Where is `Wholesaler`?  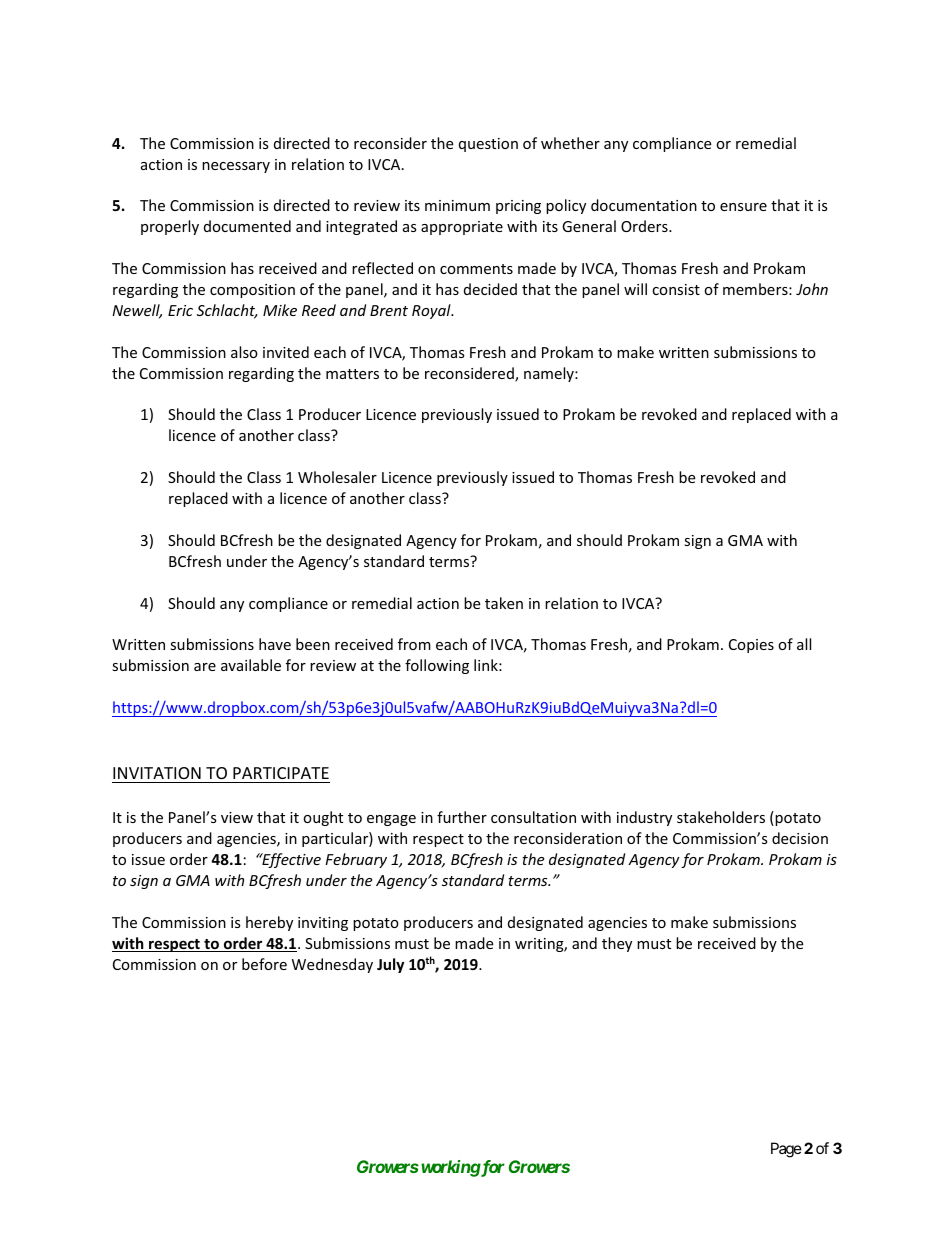 Wholesaler is located at coordinates (337, 477).
